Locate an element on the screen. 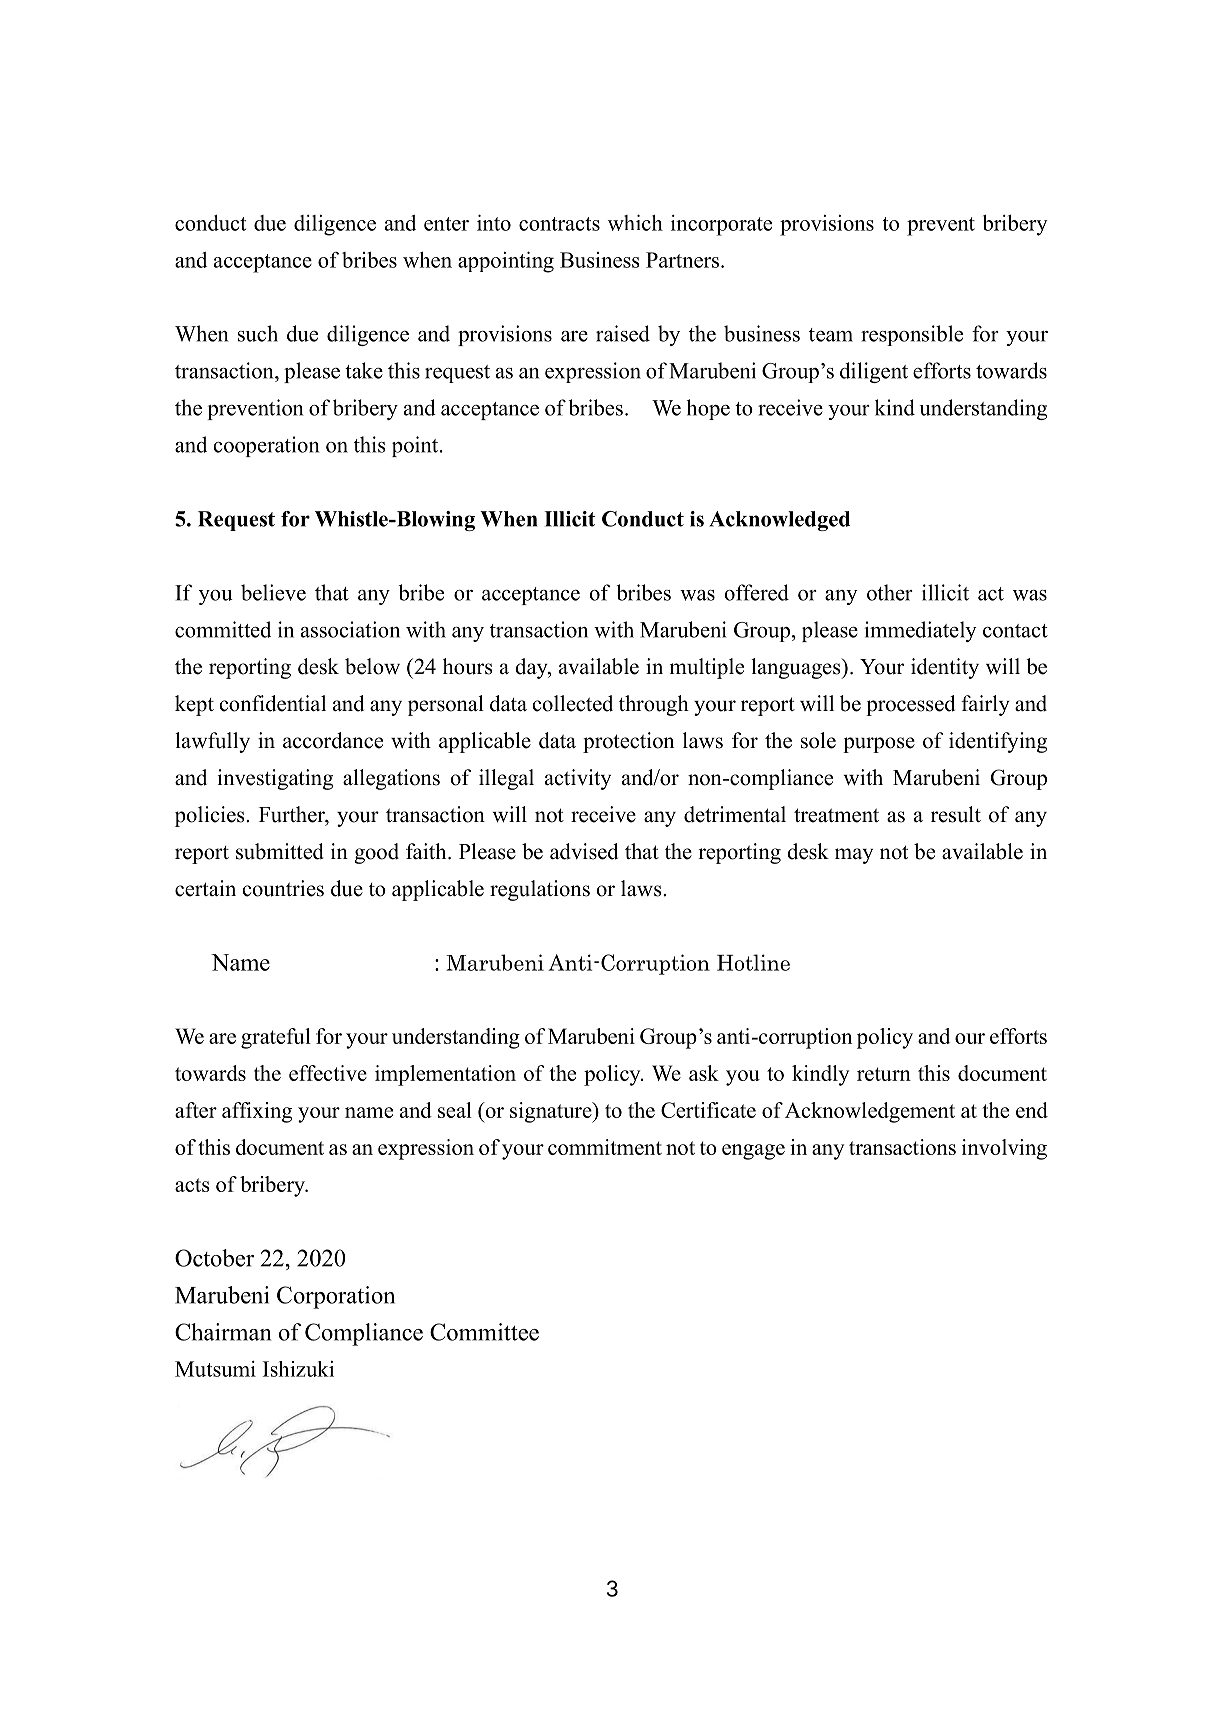 The width and height of the screenshot is (1222, 1729). which is located at coordinates (635, 223).
